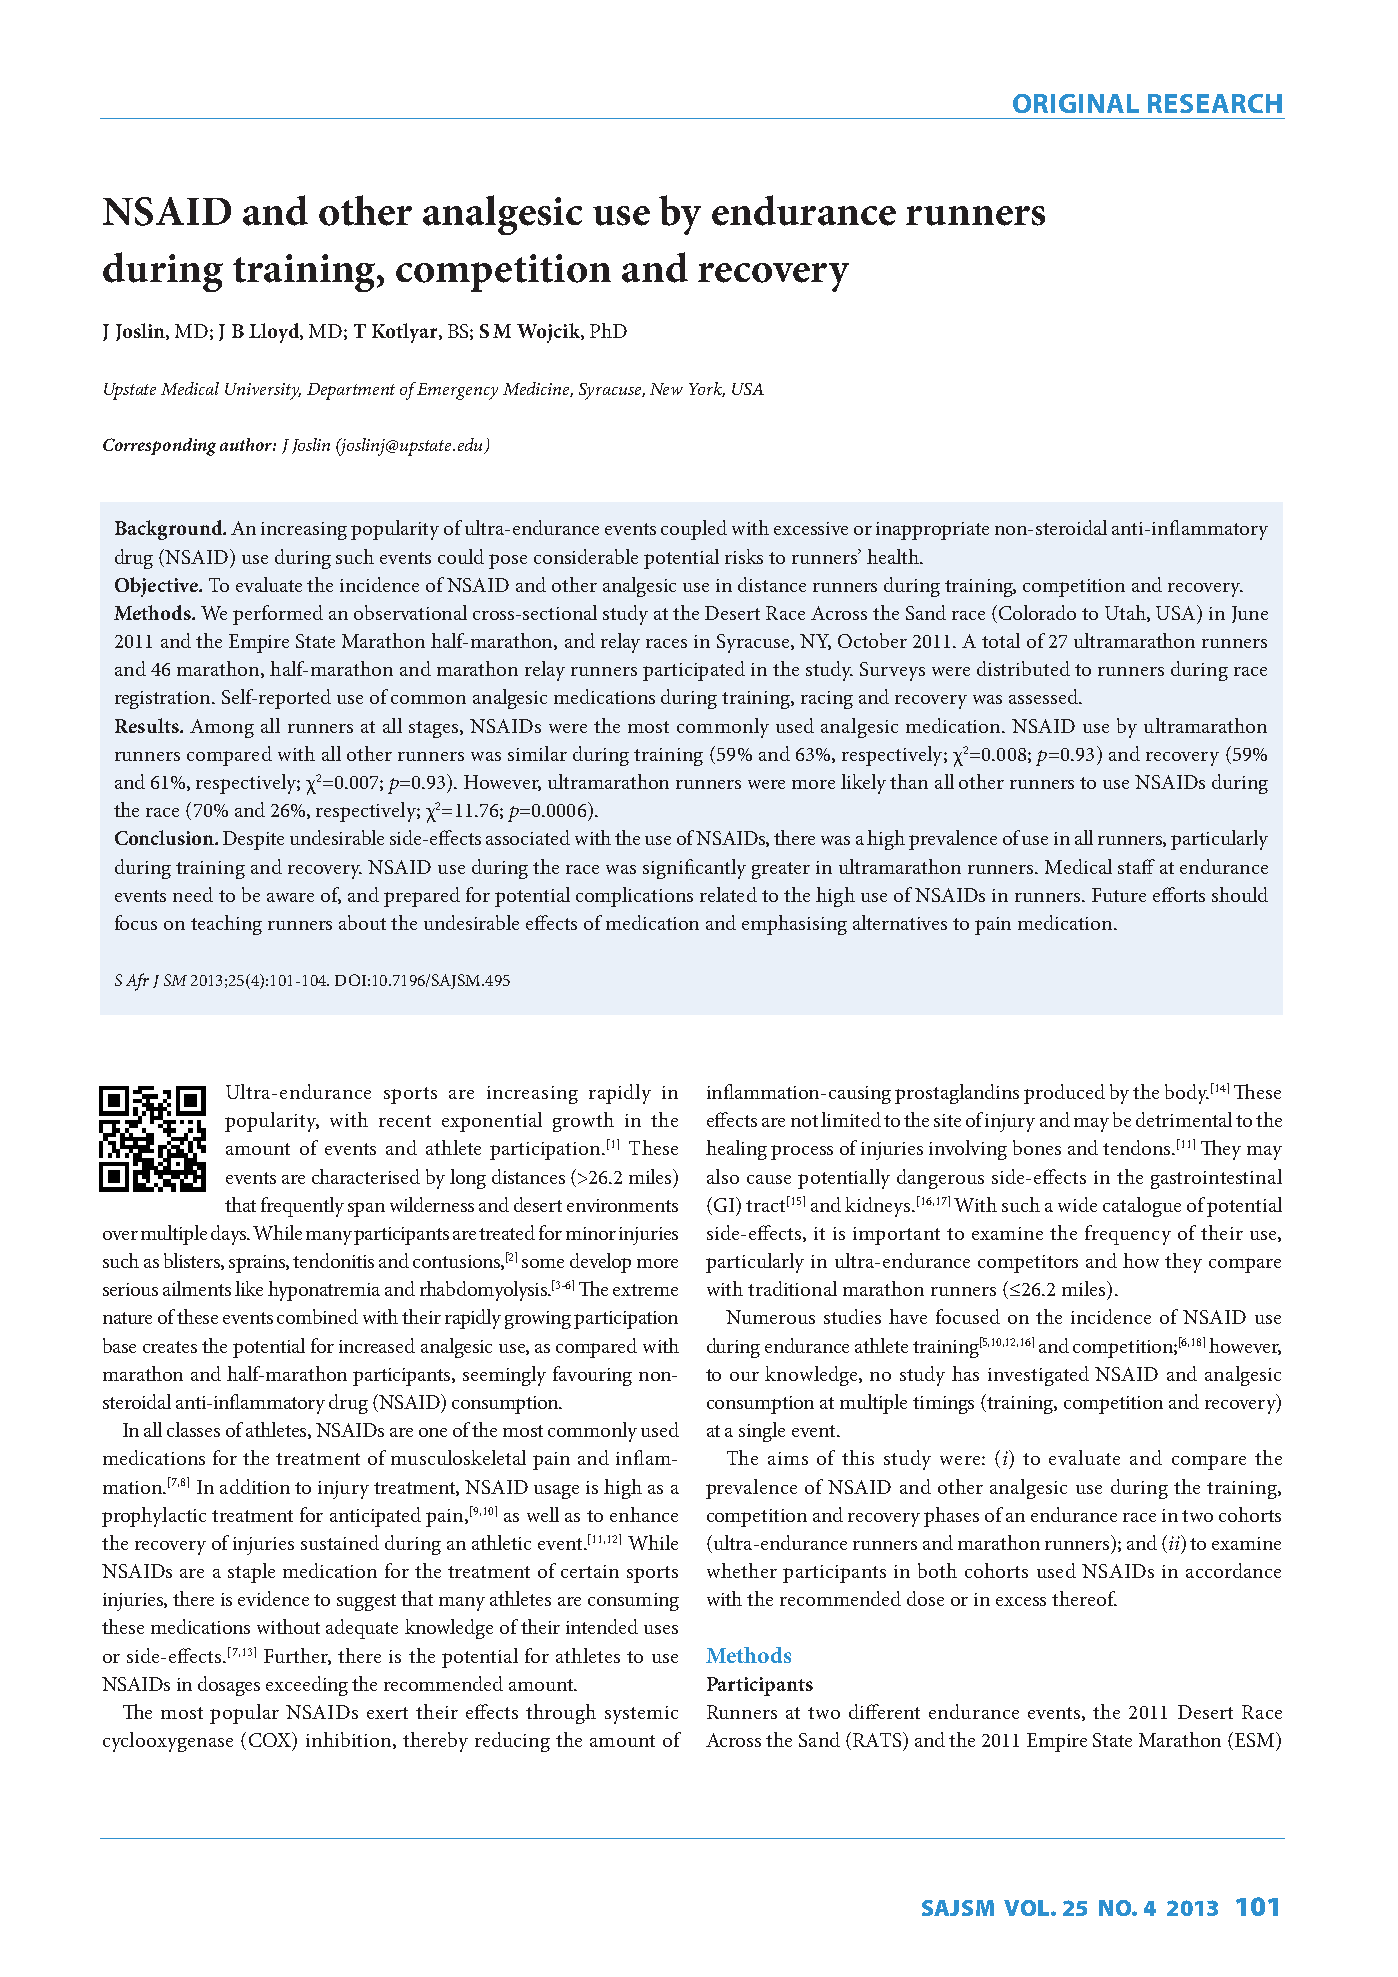  I want to click on investigated, so click(1038, 1376).
